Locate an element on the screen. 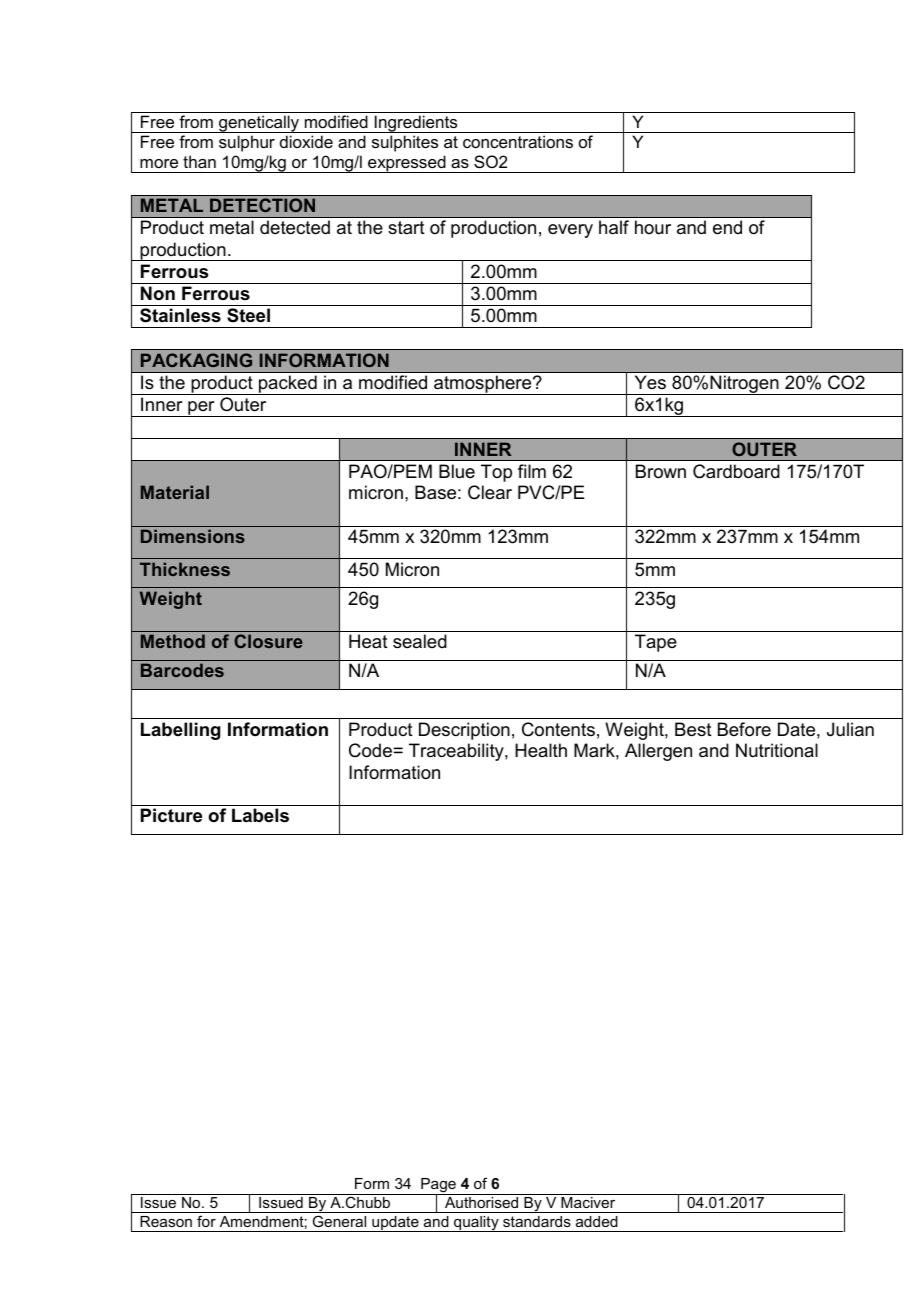  Closure is located at coordinates (268, 641).
